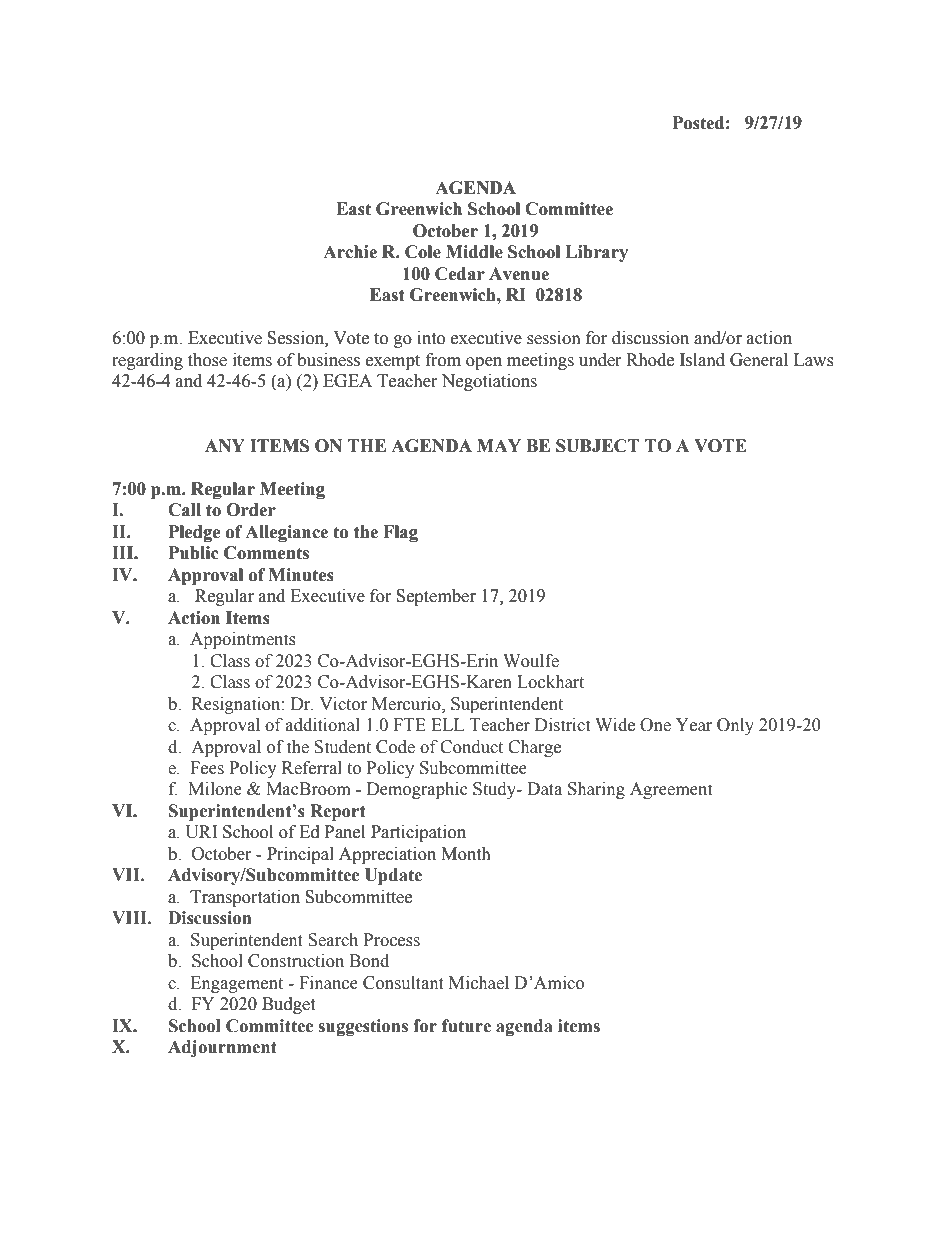 This screenshot has width=952, height=1233. I want to click on Fees, so click(207, 768).
